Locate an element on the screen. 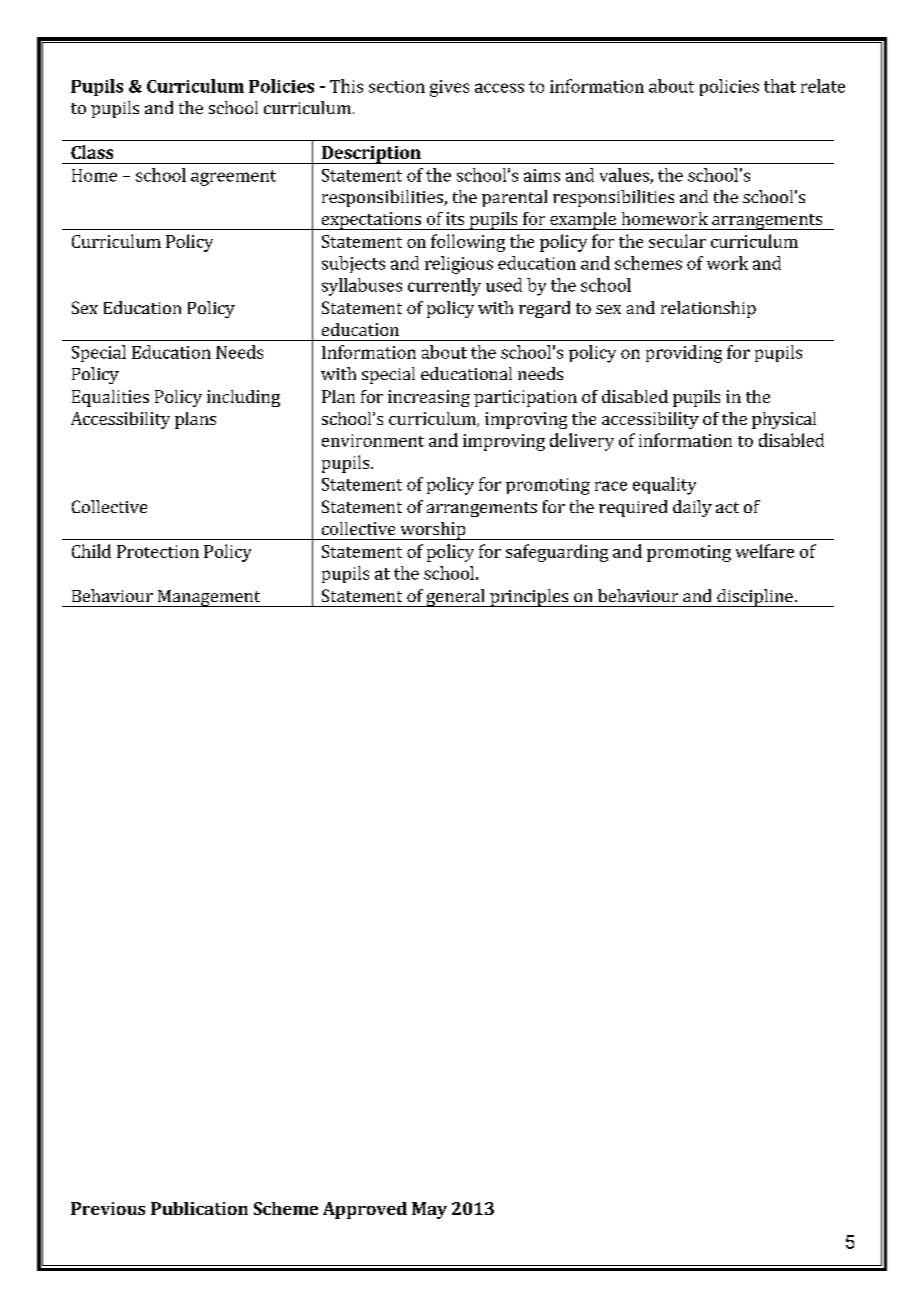  Publication is located at coordinates (199, 1208).
